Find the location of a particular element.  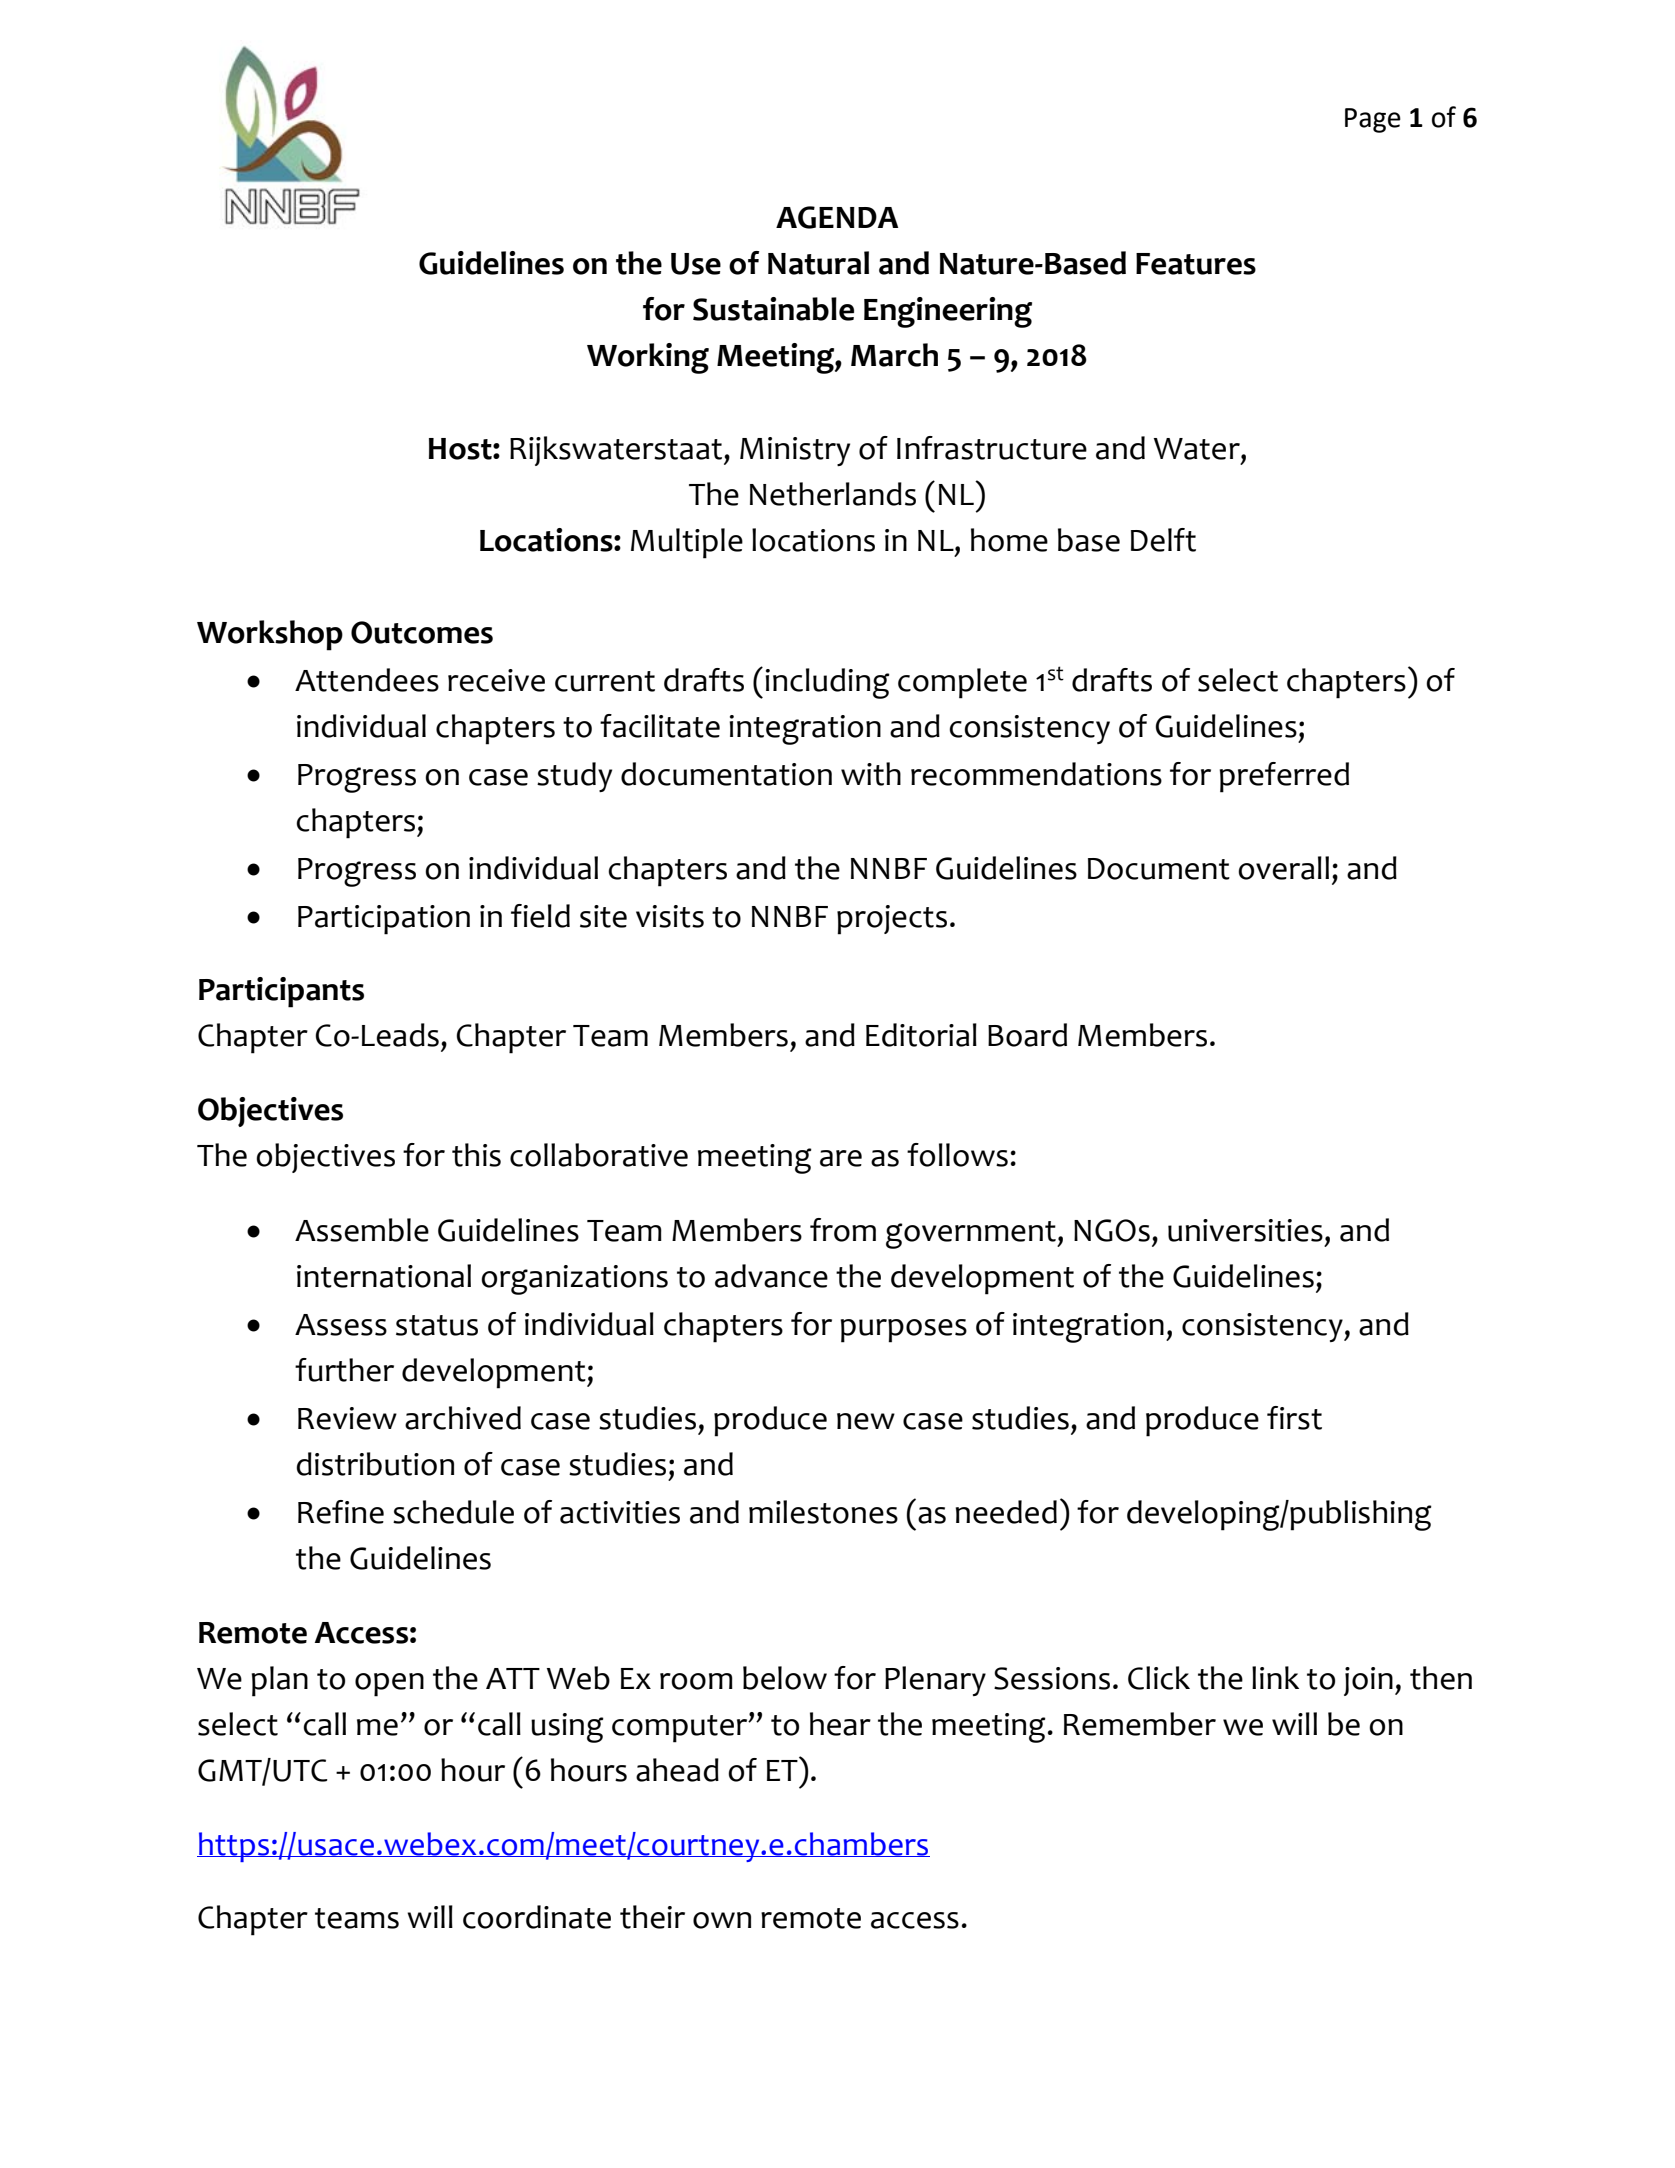

Delft is located at coordinates (1163, 540).
